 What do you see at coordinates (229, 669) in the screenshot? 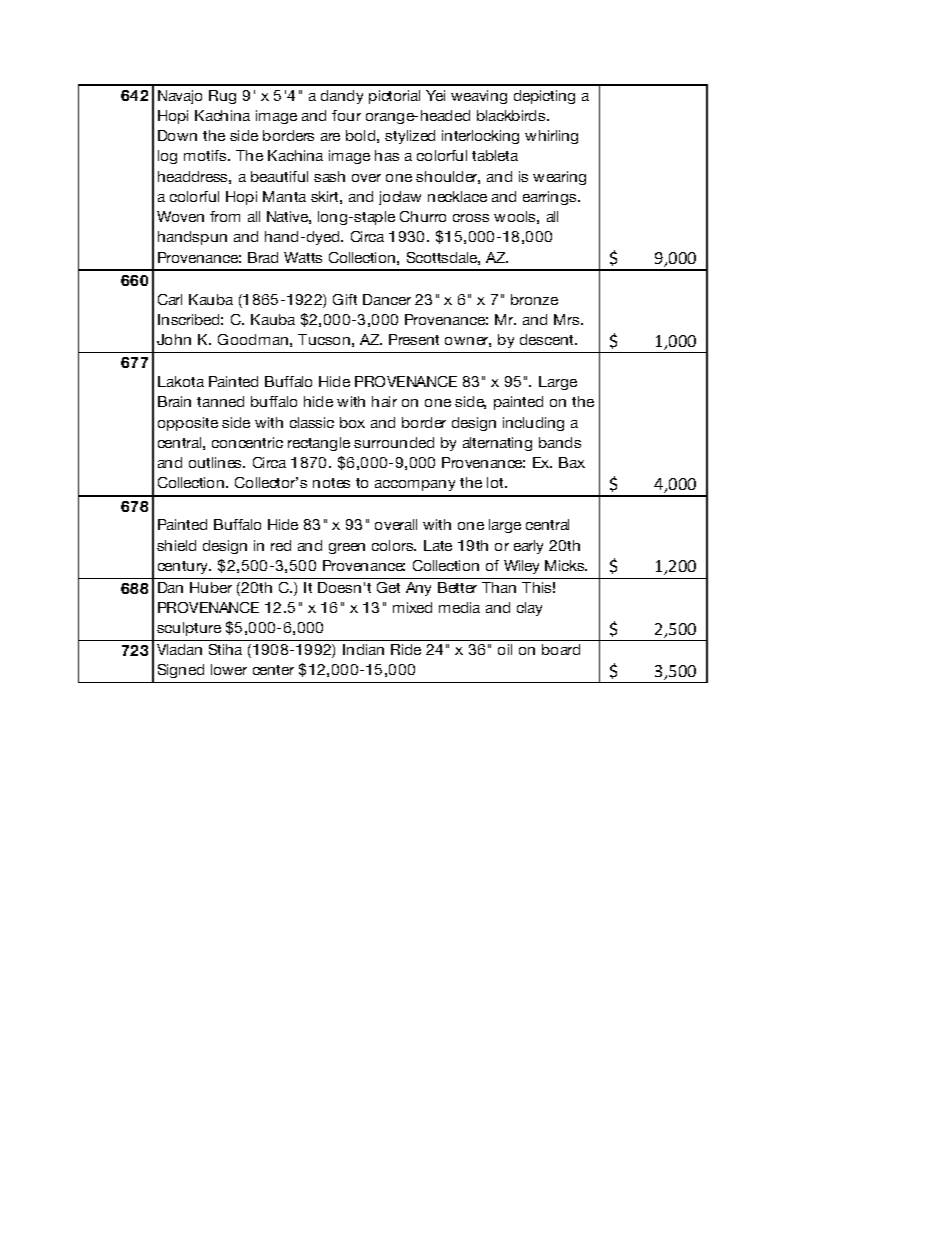
I see `lower` at bounding box center [229, 669].
